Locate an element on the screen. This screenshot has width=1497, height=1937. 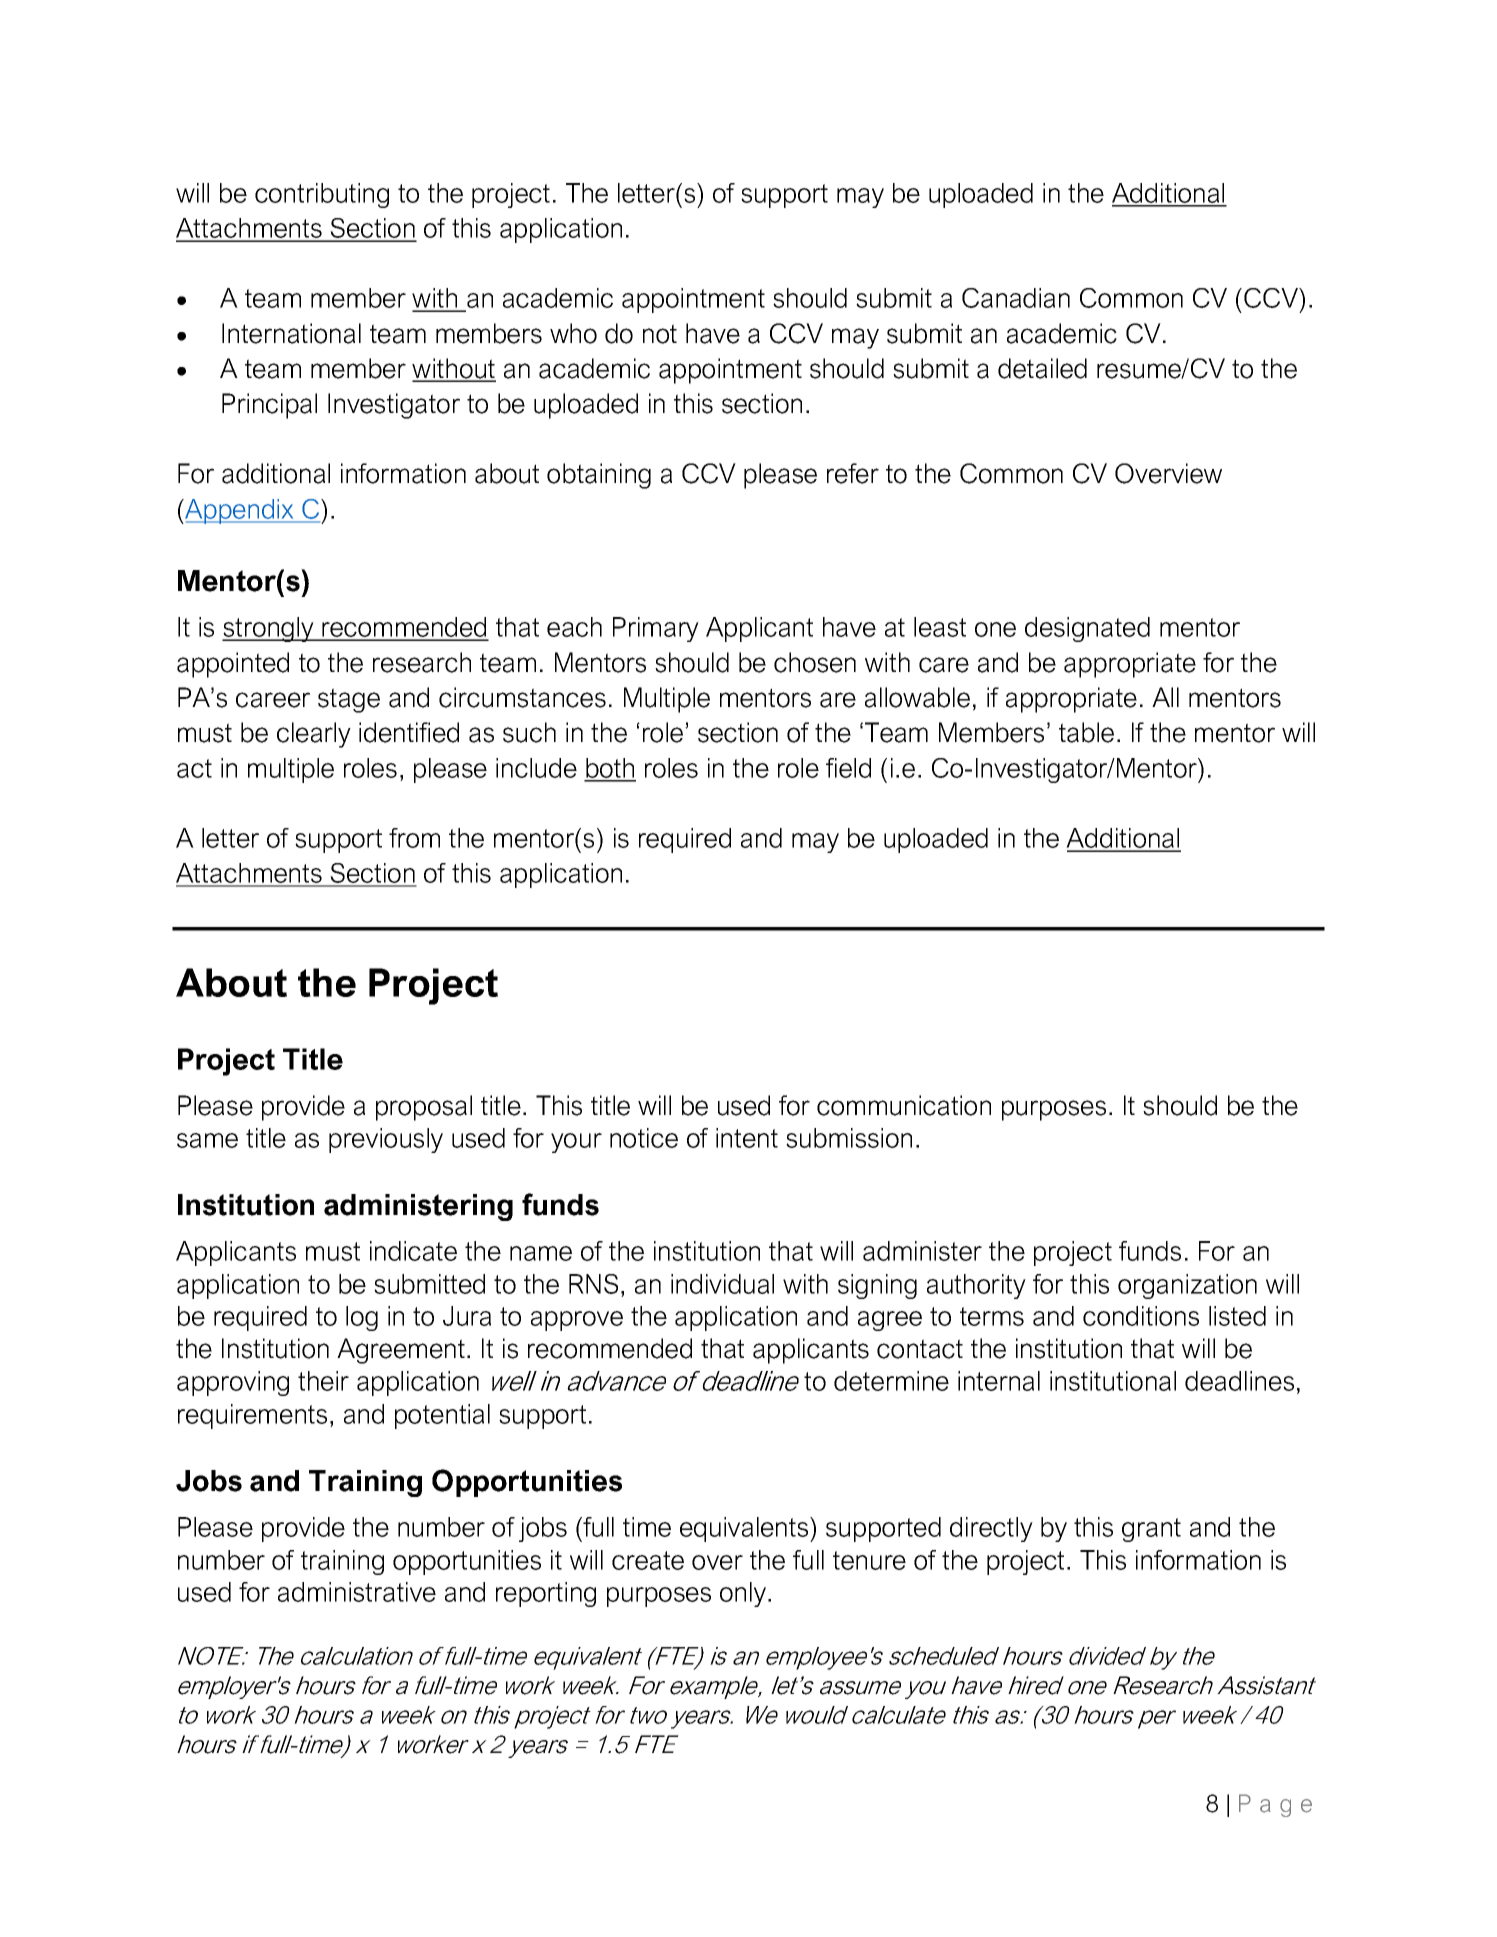
grant is located at coordinates (1151, 1530).
